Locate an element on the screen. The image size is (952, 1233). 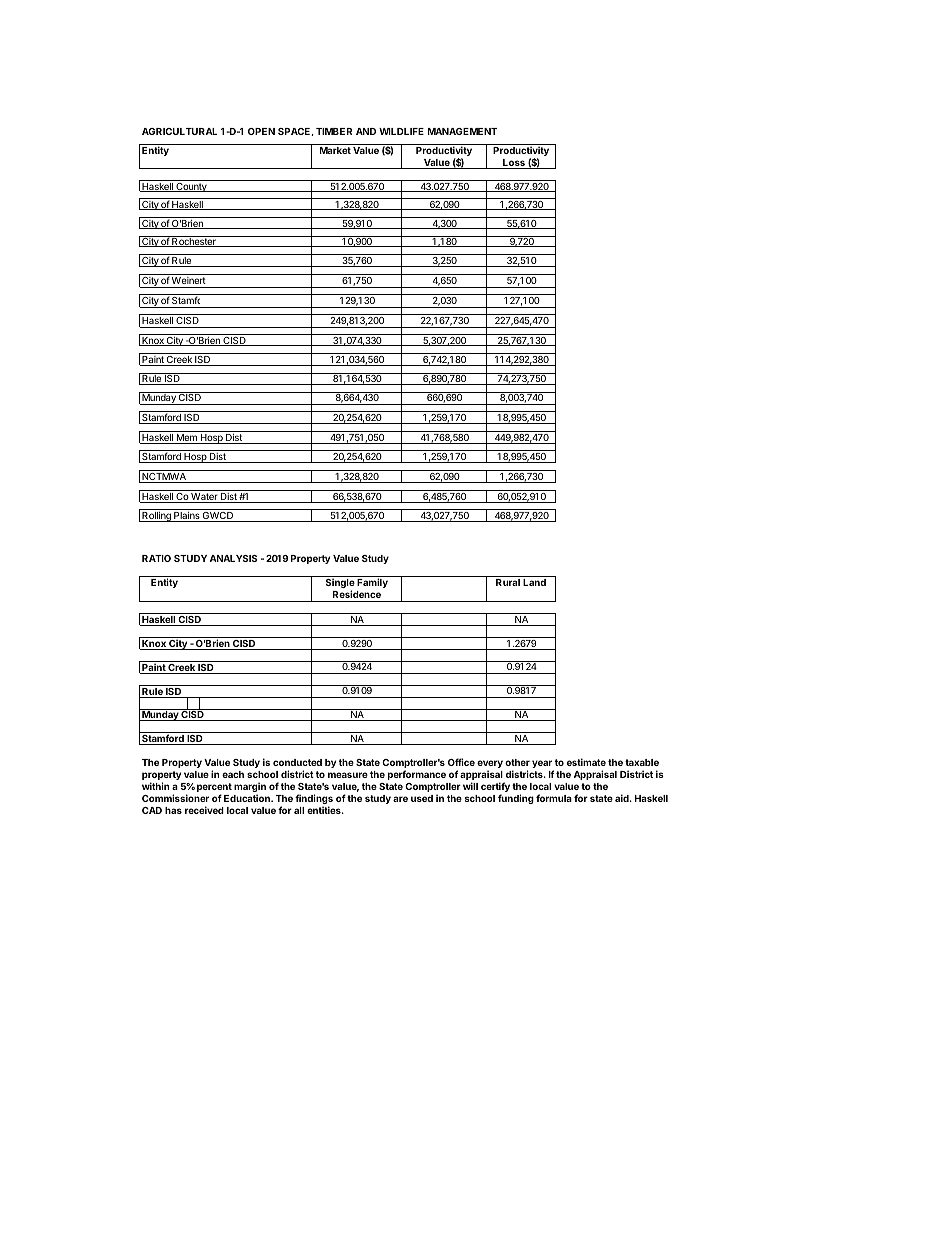
AGRICULTURAL is located at coordinates (179, 131).
